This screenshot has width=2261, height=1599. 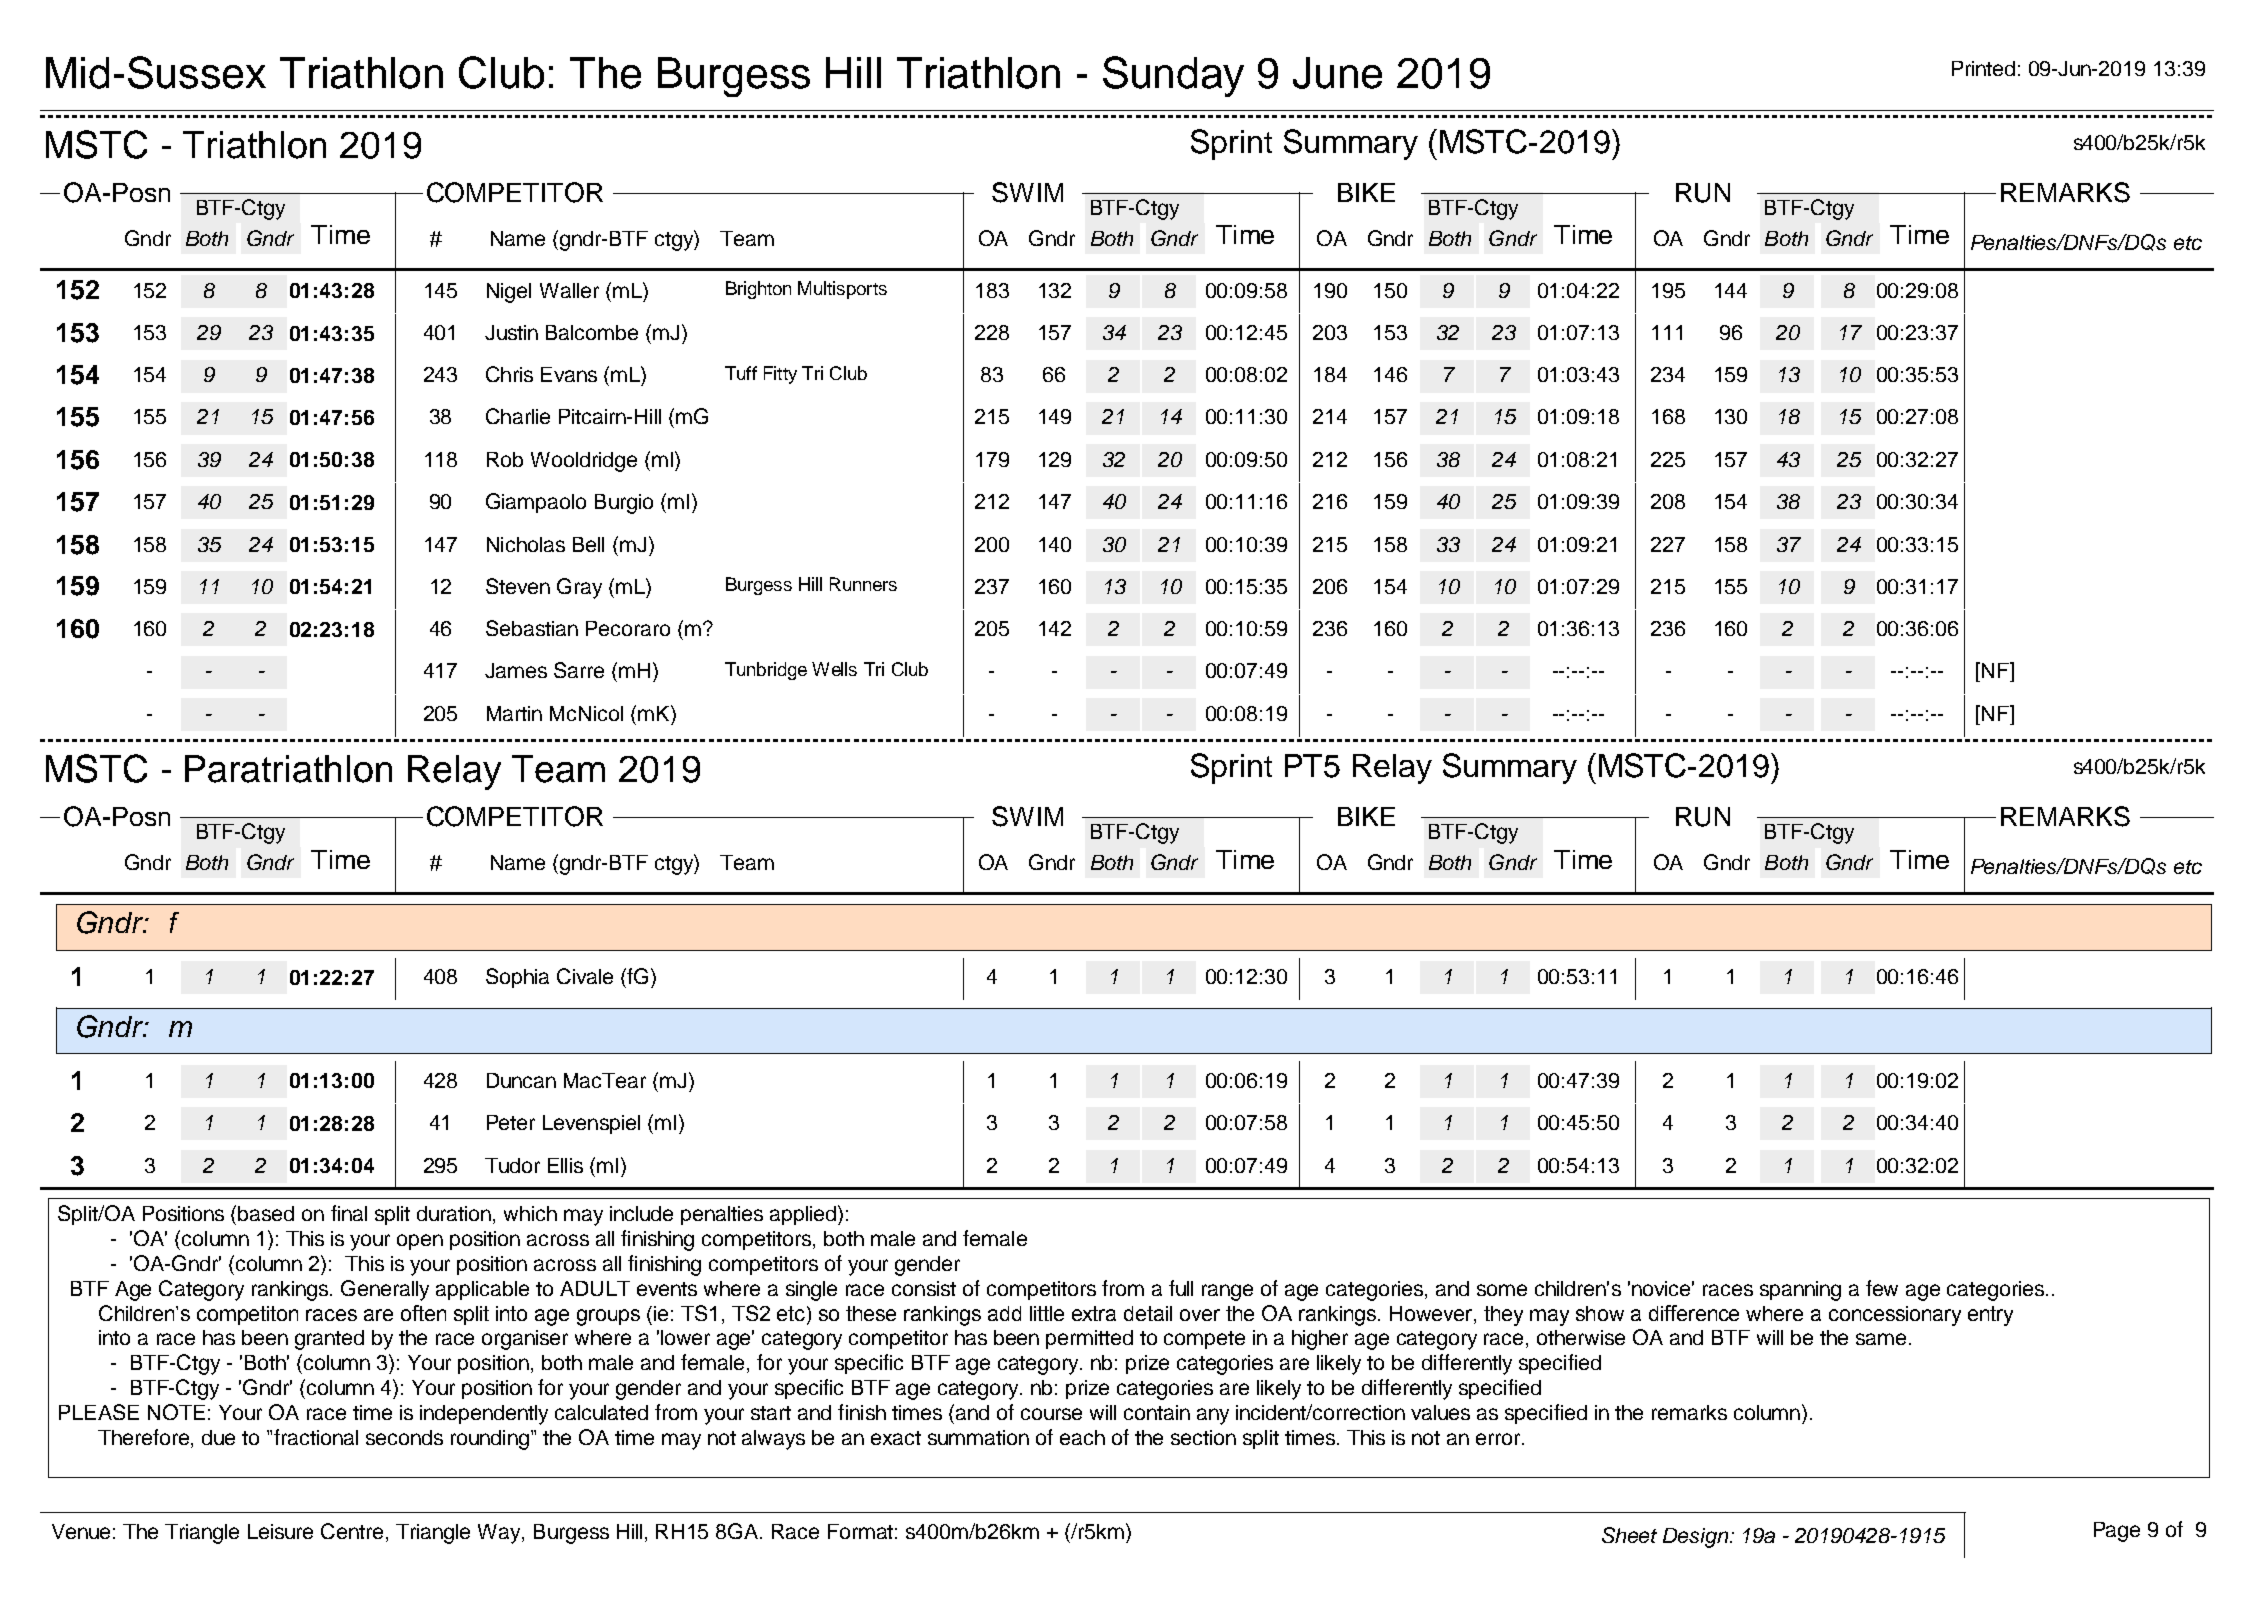 What do you see at coordinates (1983, 68) in the screenshot?
I see `Printed` at bounding box center [1983, 68].
